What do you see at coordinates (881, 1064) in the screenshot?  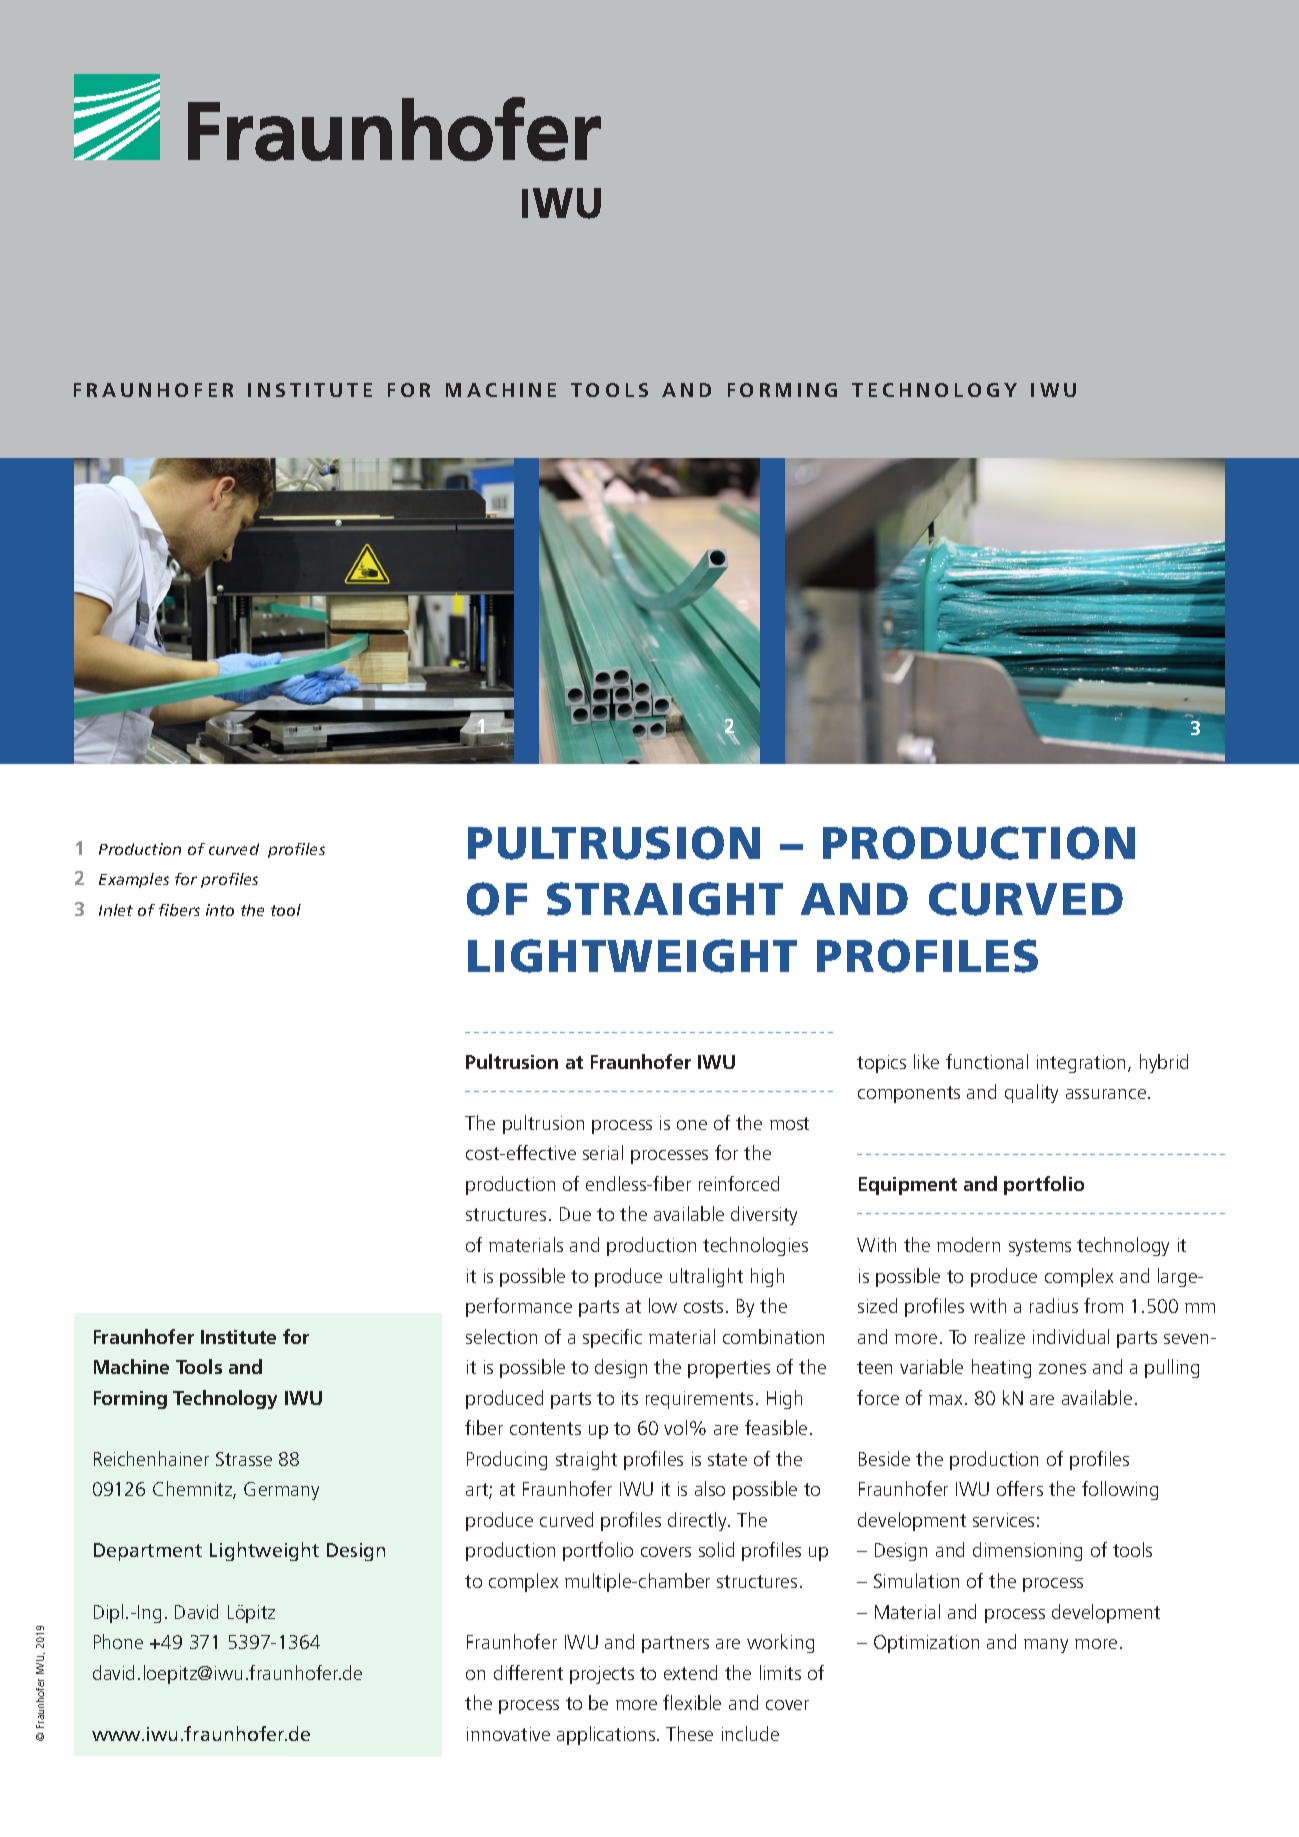 I see `topics` at bounding box center [881, 1064].
